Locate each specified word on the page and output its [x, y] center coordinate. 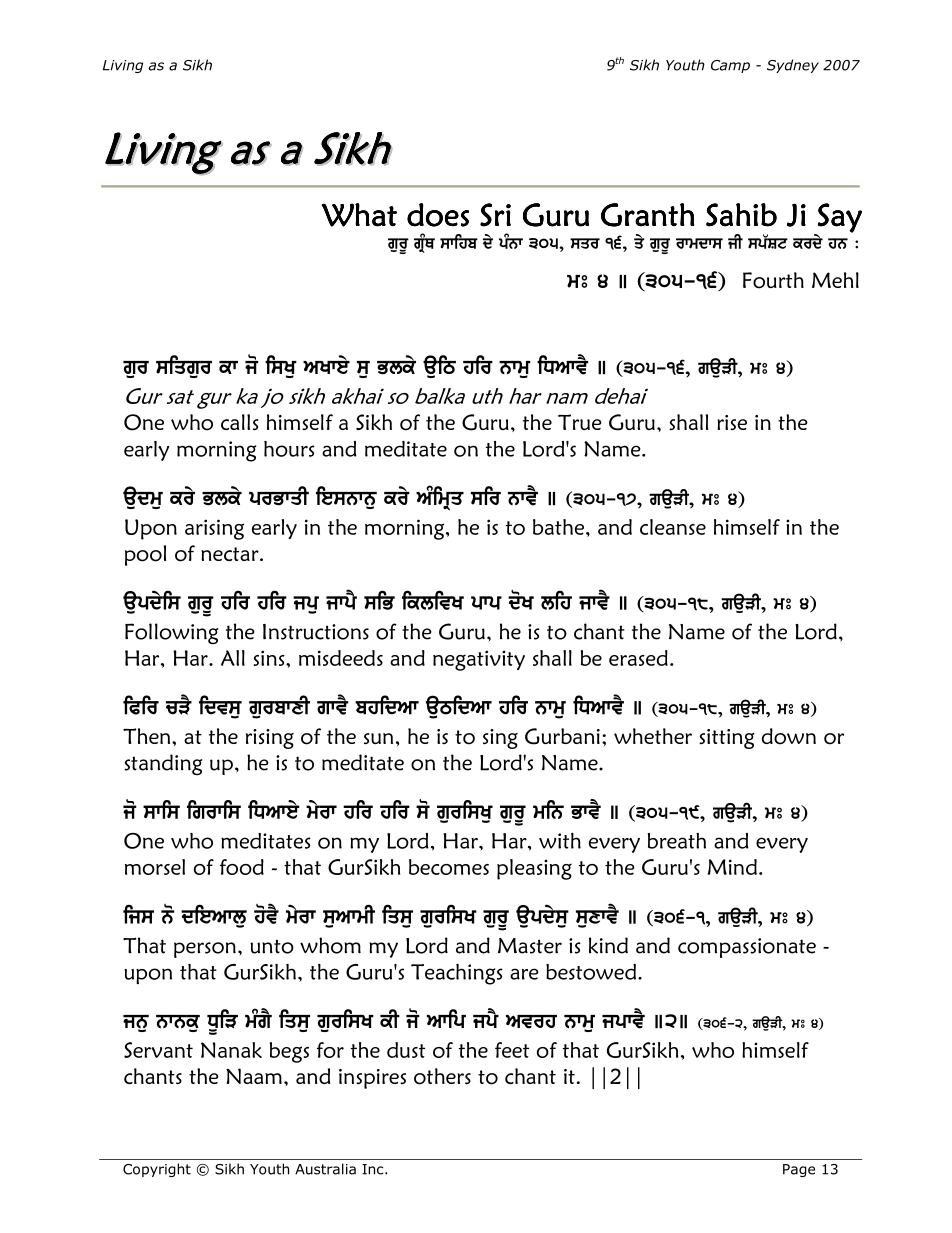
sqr [585, 243]
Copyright [157, 1170]
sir [486, 495]
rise [732, 422]
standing [163, 764]
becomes [449, 867]
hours [289, 449]
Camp [730, 66]
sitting [727, 739]
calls [239, 422]
